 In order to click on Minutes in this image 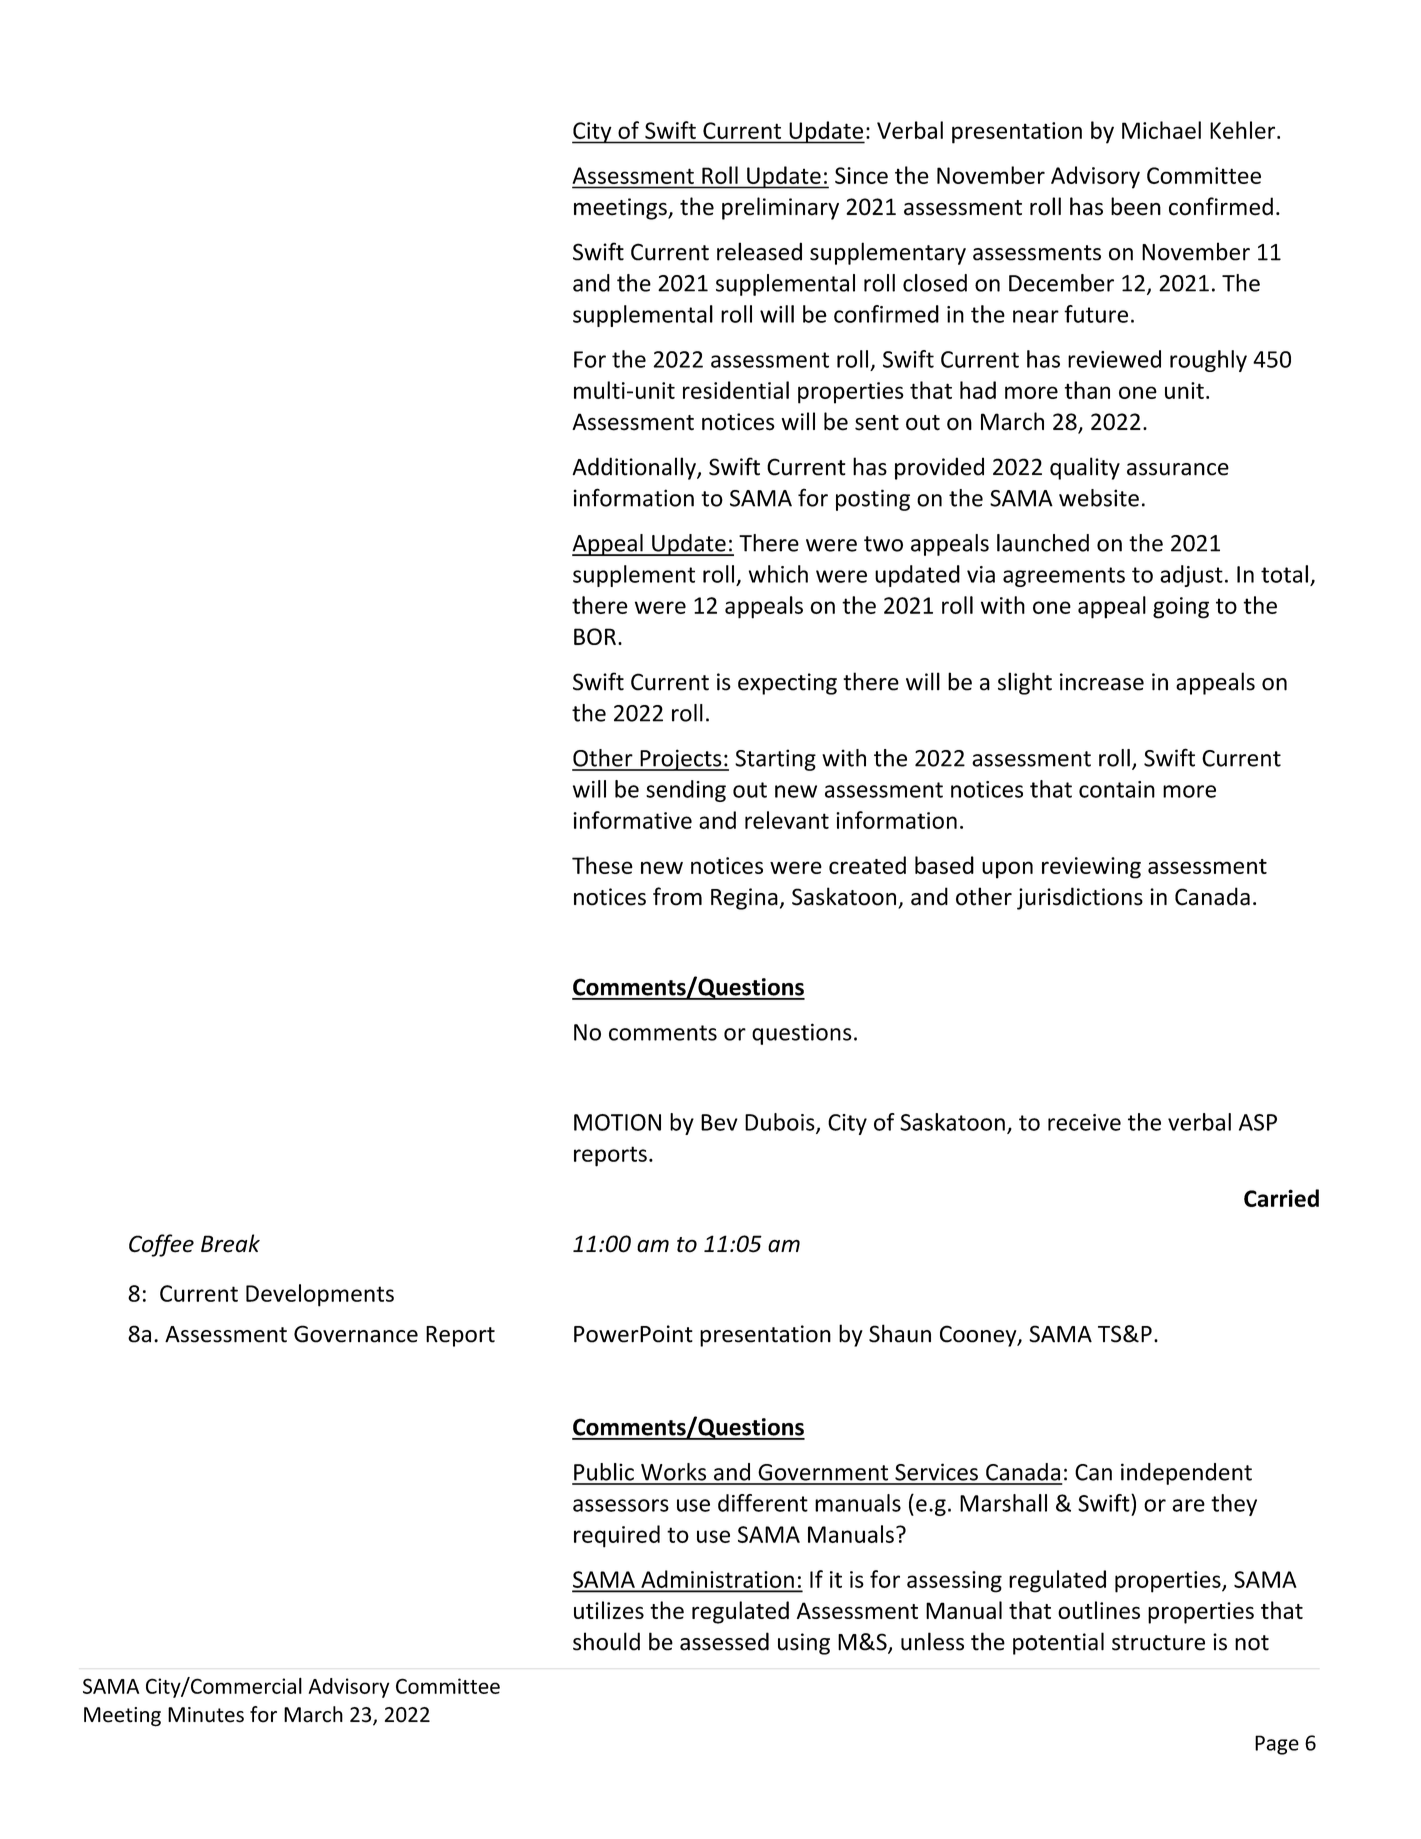, I will do `click(206, 1715)`.
